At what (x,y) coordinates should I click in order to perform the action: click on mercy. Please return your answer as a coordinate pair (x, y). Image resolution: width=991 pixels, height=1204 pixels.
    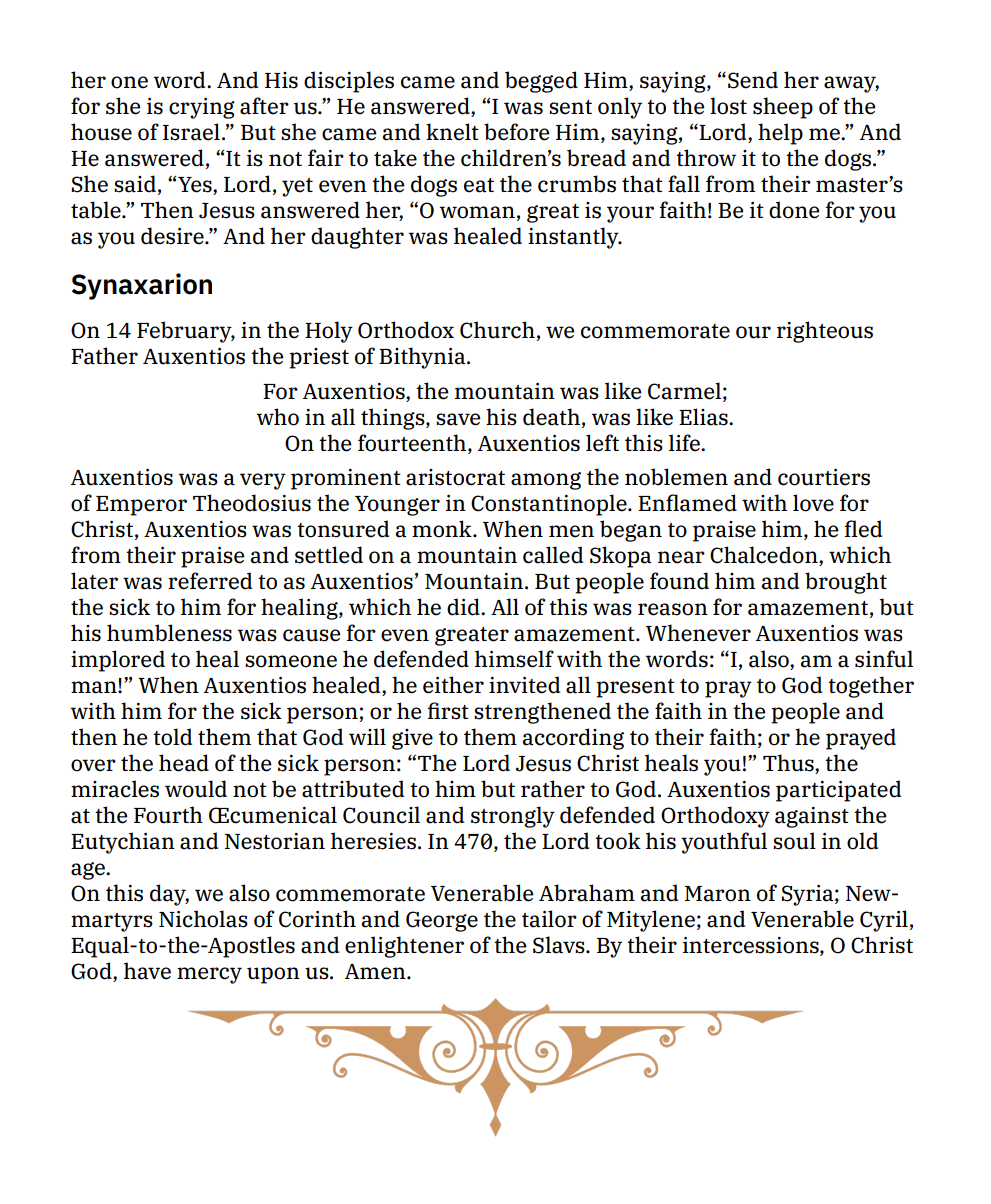
    Looking at the image, I should click on (209, 975).
